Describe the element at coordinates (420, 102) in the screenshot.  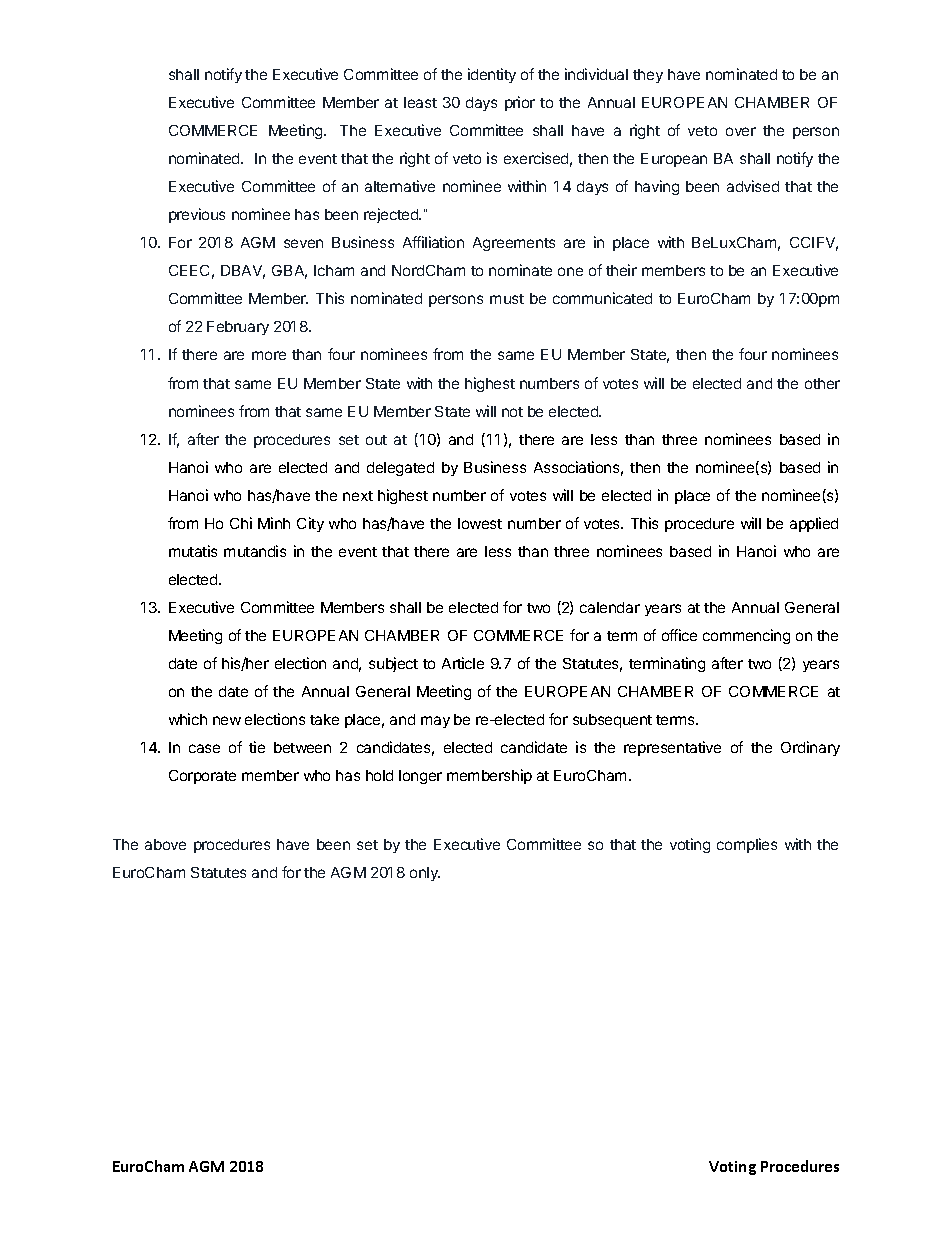
I see `least` at that location.
